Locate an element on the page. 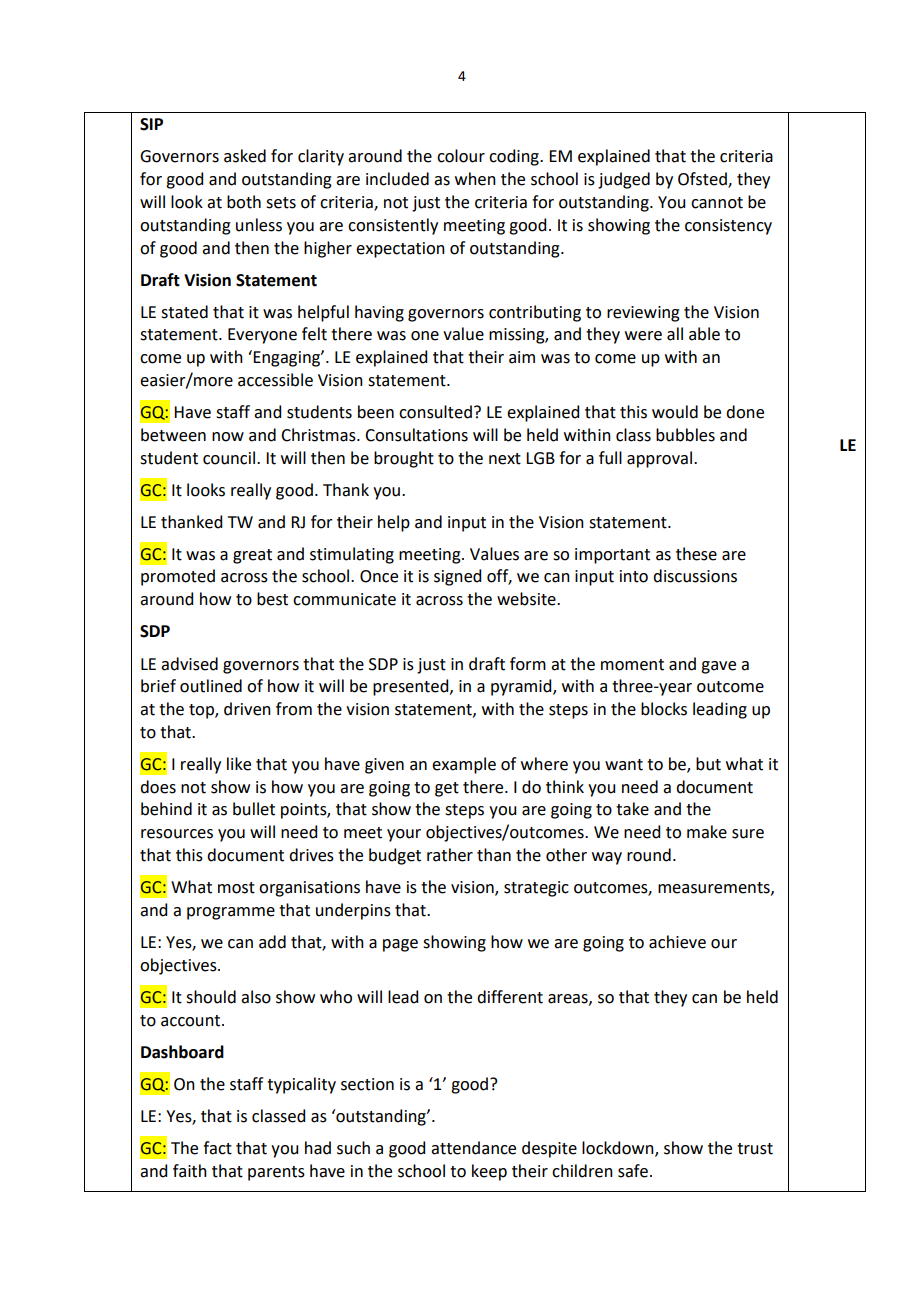  fact is located at coordinates (217, 1148).
